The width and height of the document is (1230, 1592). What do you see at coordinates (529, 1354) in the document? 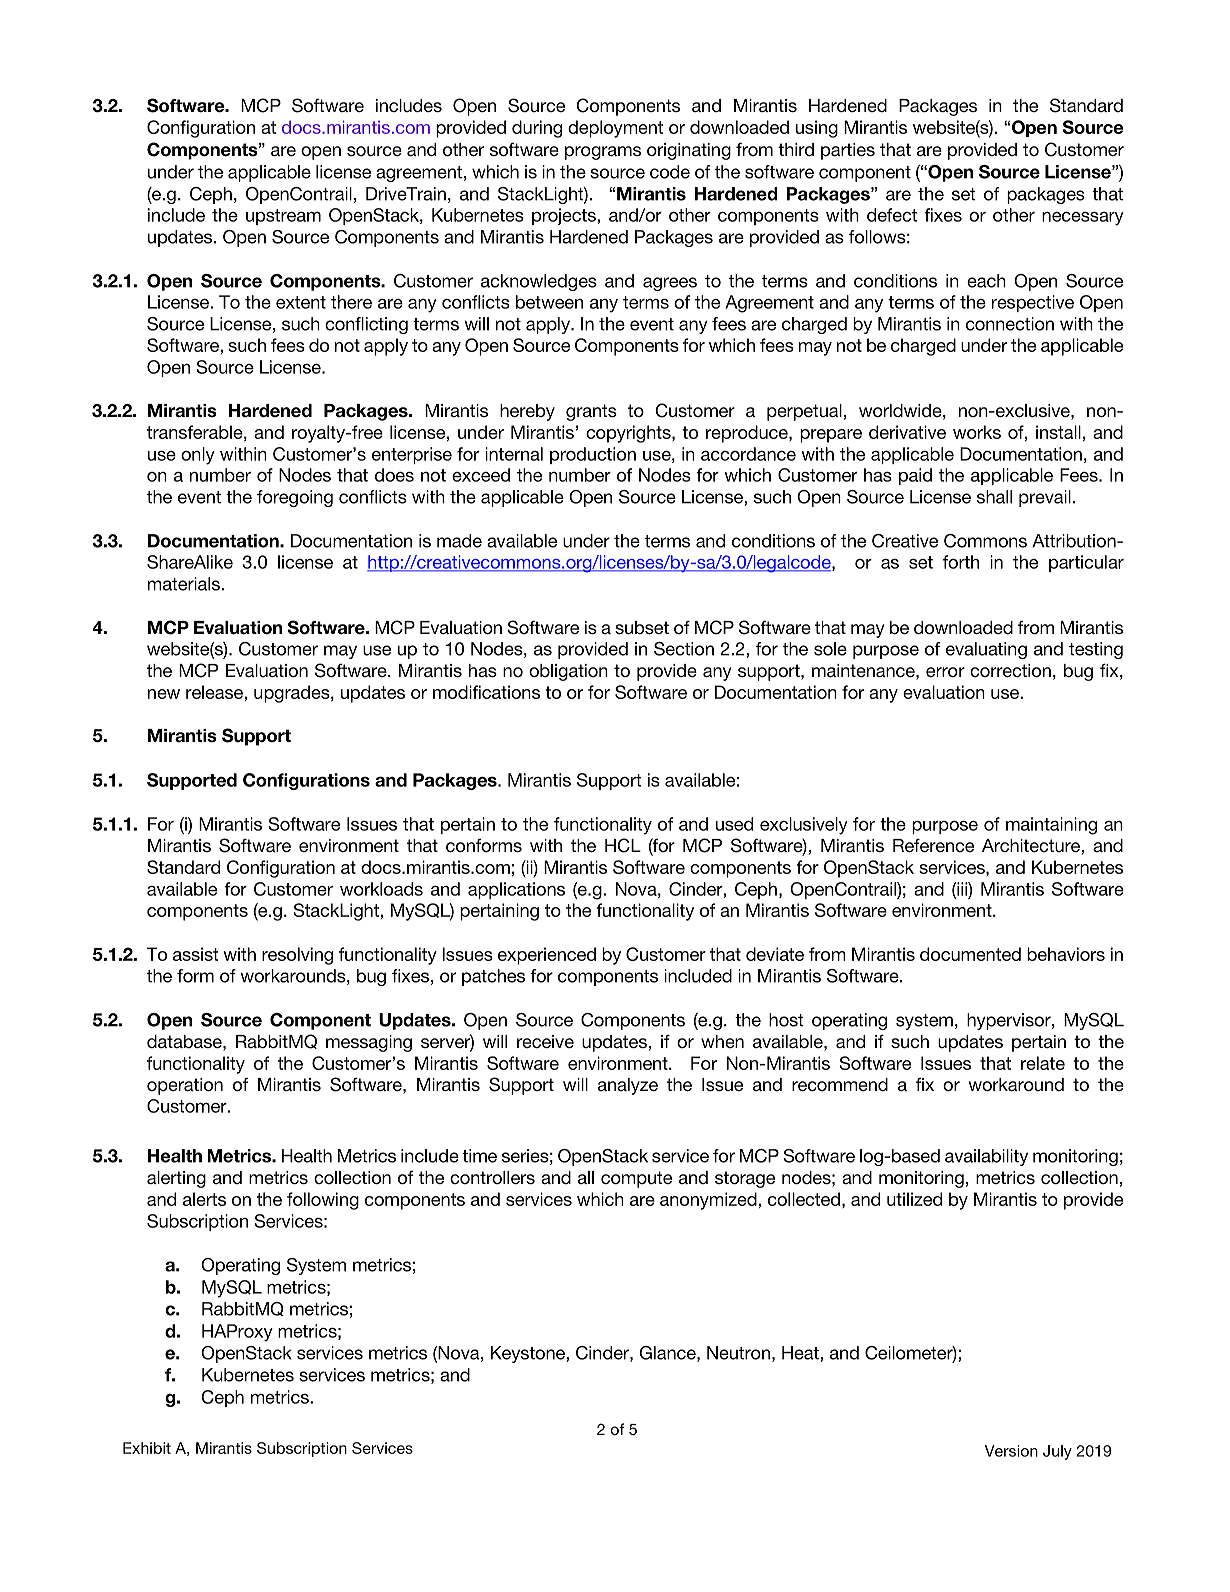
I see `Keystone` at bounding box center [529, 1354].
